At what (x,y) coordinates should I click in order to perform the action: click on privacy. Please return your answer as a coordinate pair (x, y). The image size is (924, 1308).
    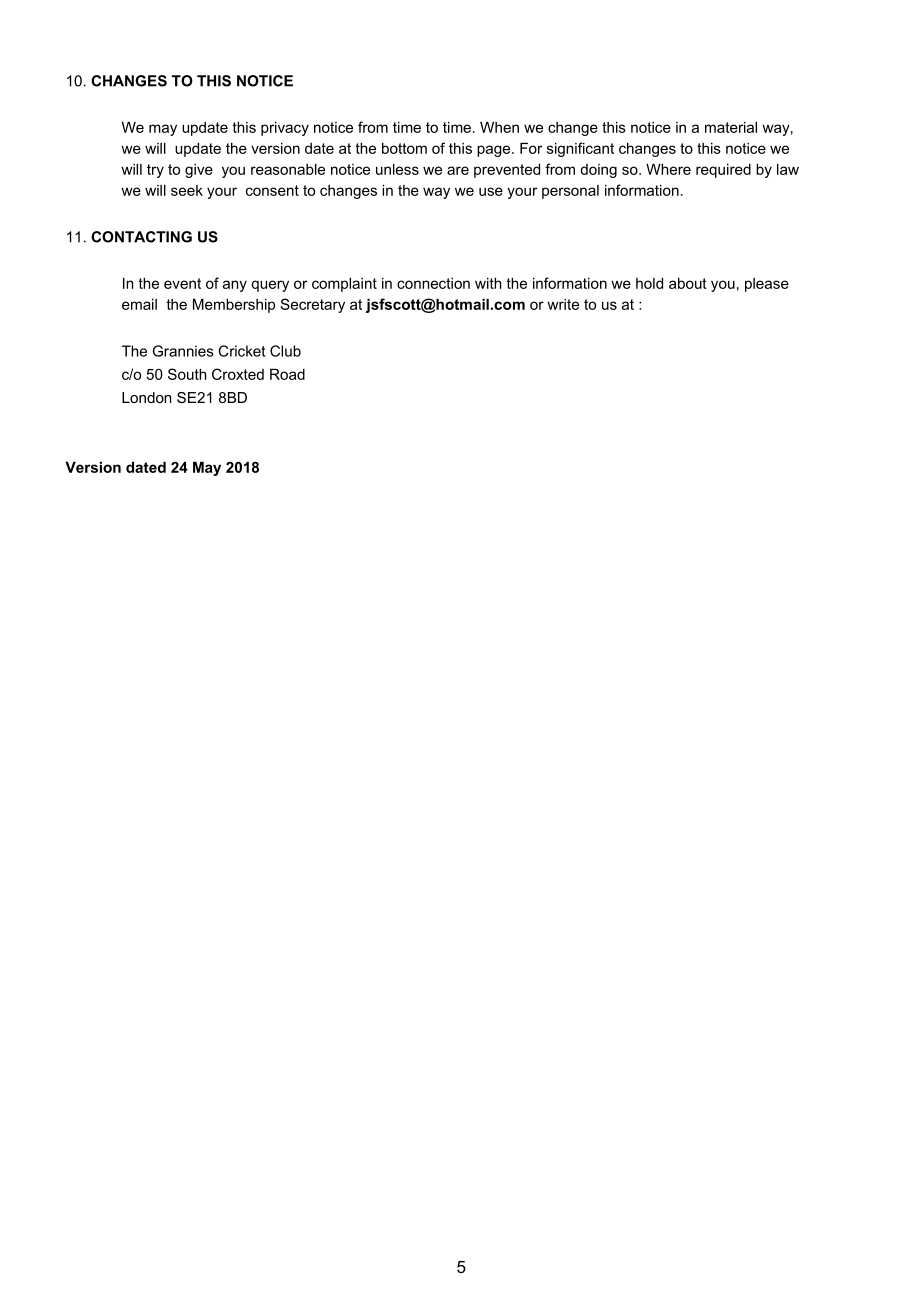
    Looking at the image, I should click on (285, 129).
